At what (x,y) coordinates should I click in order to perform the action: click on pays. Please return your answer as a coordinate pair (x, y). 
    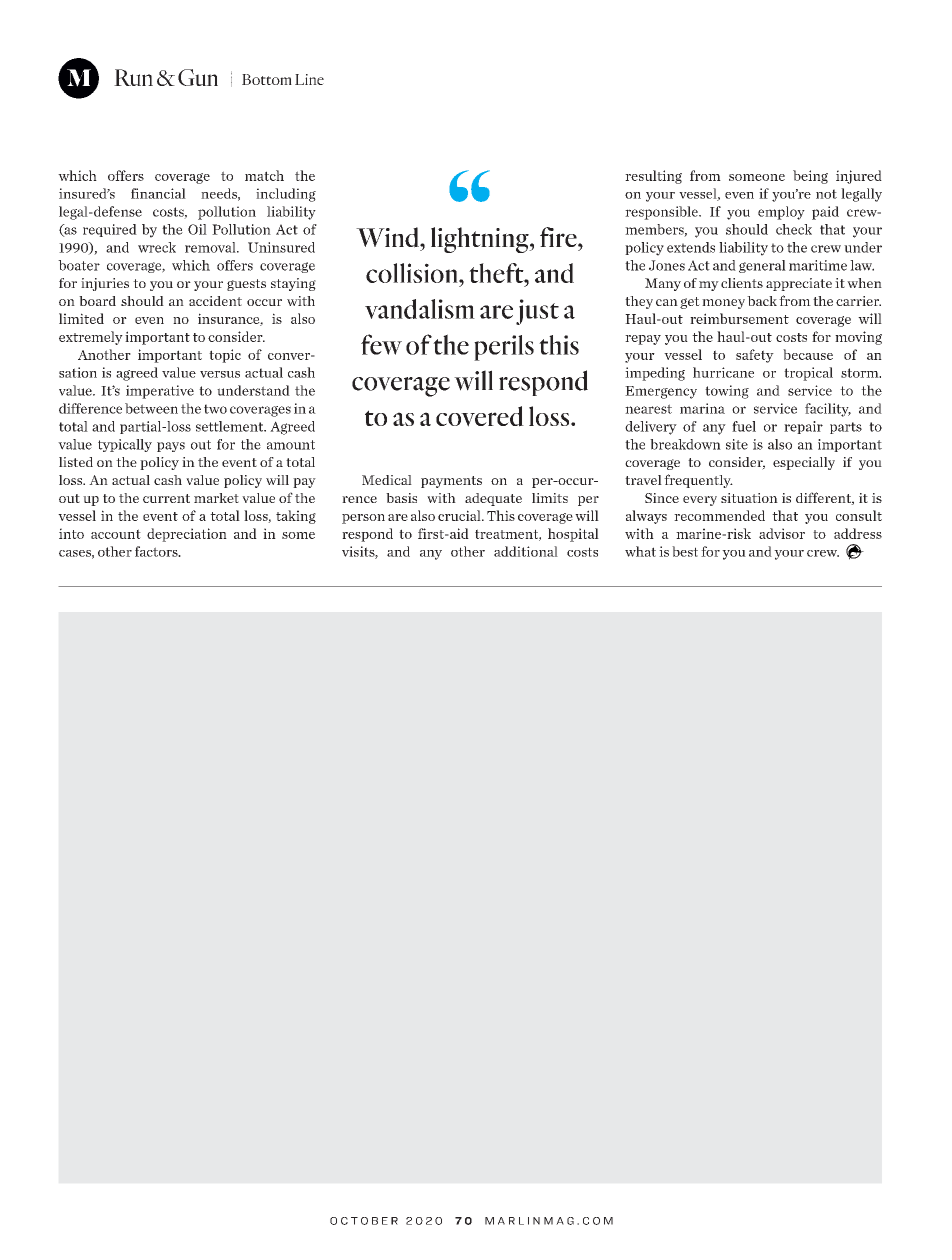
    Looking at the image, I should click on (171, 447).
